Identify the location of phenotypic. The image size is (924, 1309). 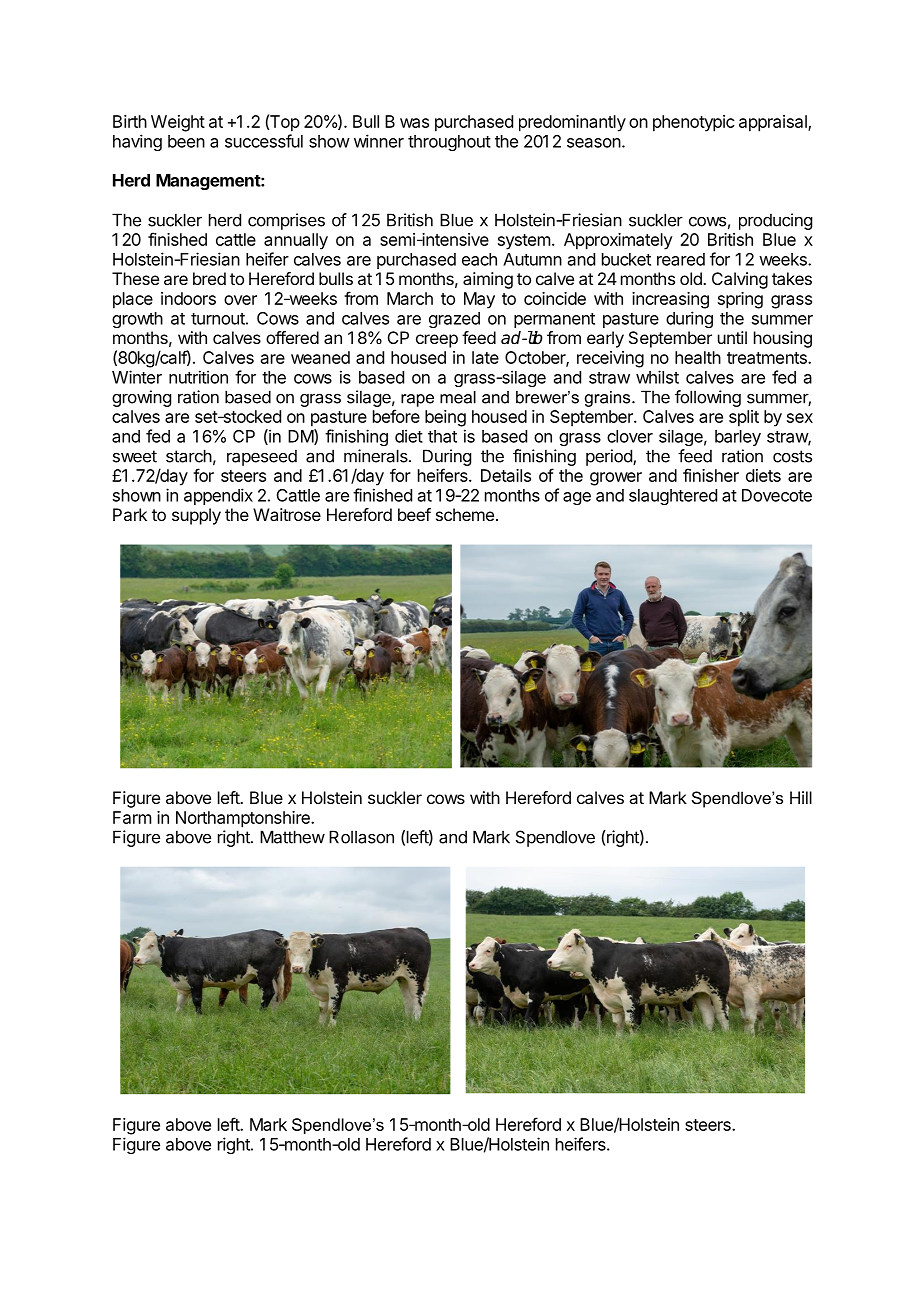
(694, 123).
